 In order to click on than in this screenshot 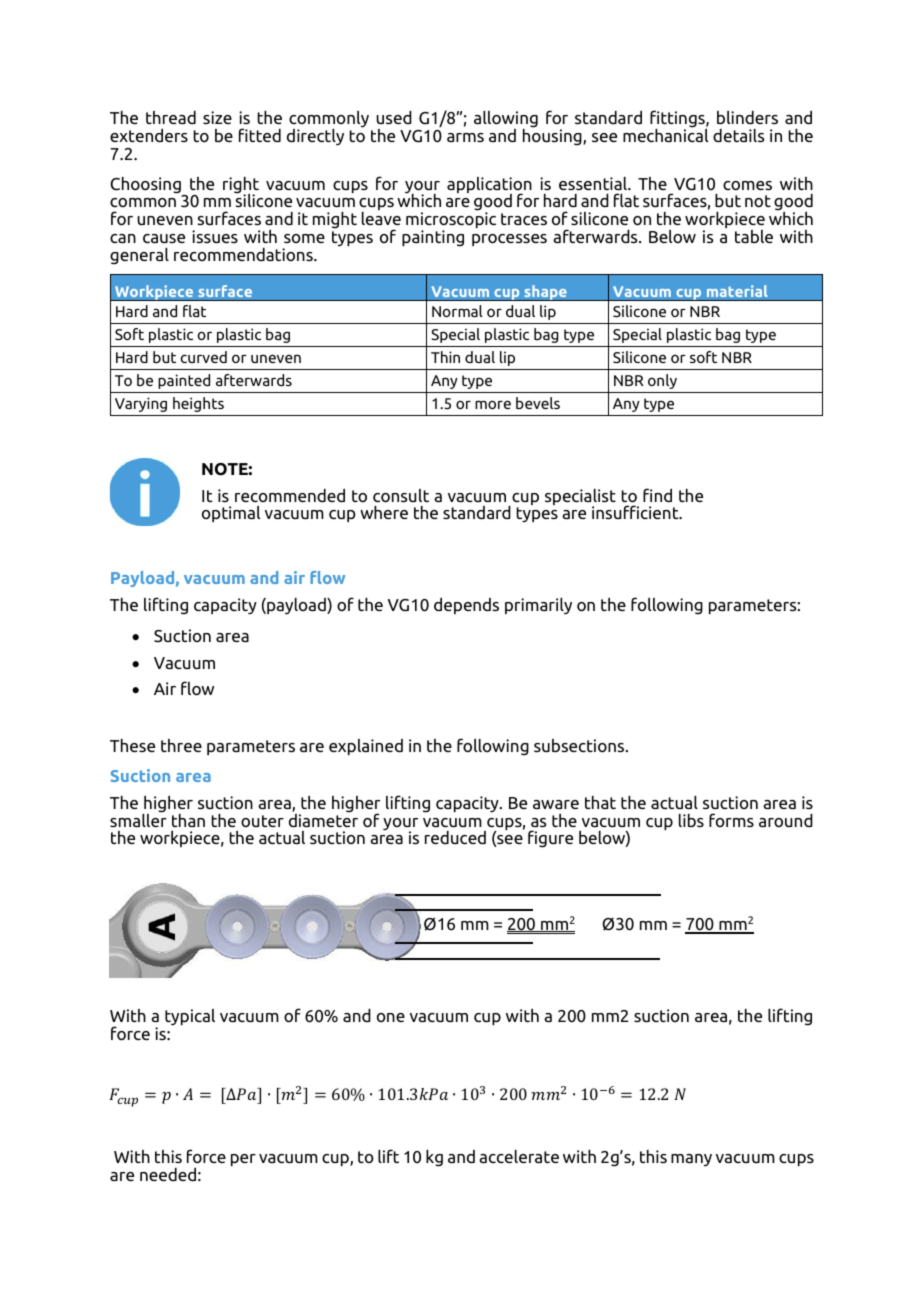, I will do `click(188, 820)`.
